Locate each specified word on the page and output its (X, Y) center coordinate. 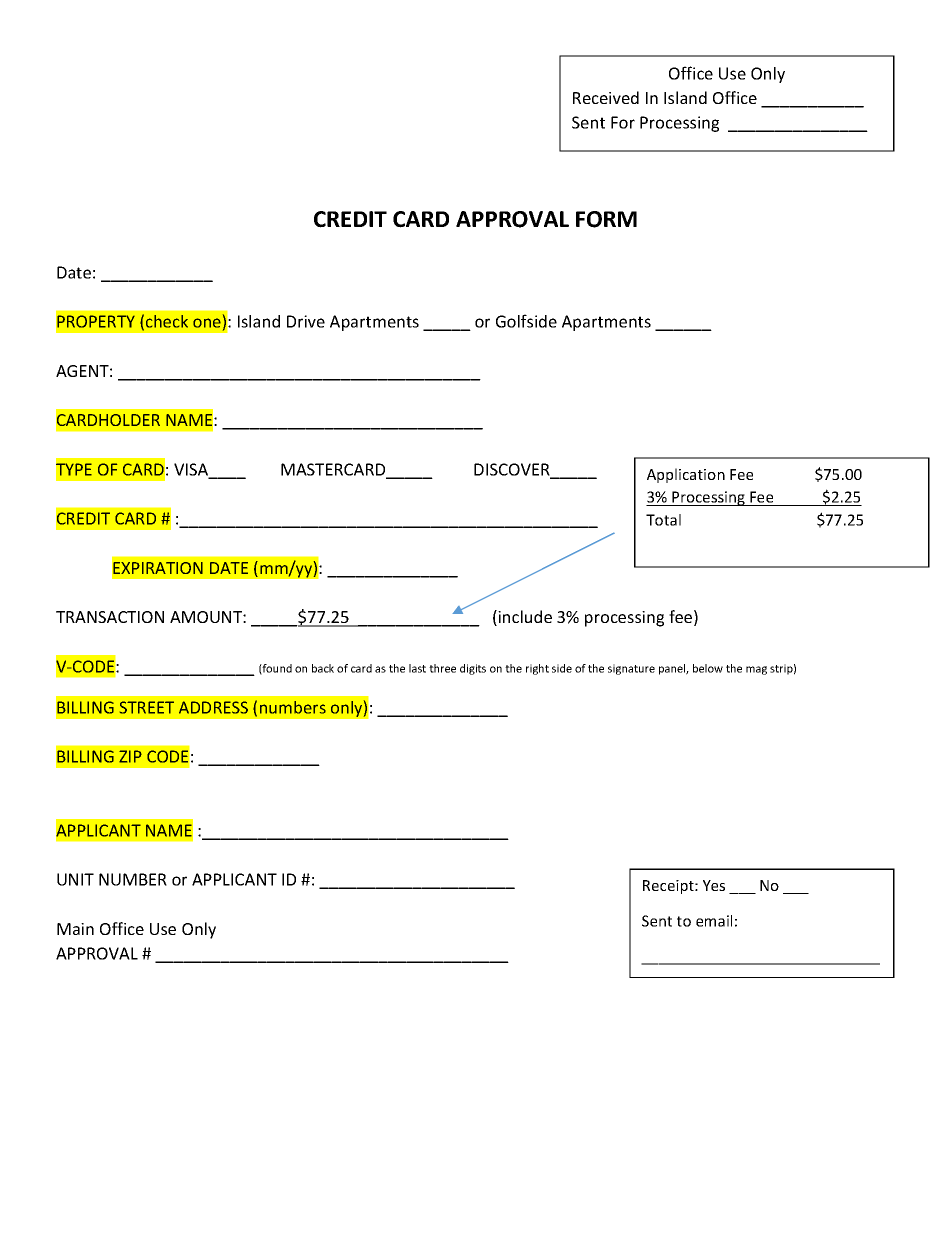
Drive (306, 321)
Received (606, 97)
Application (686, 475)
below (708, 668)
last (417, 668)
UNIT (75, 879)
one (207, 323)
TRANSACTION (110, 617)
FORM (606, 219)
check (167, 321)
